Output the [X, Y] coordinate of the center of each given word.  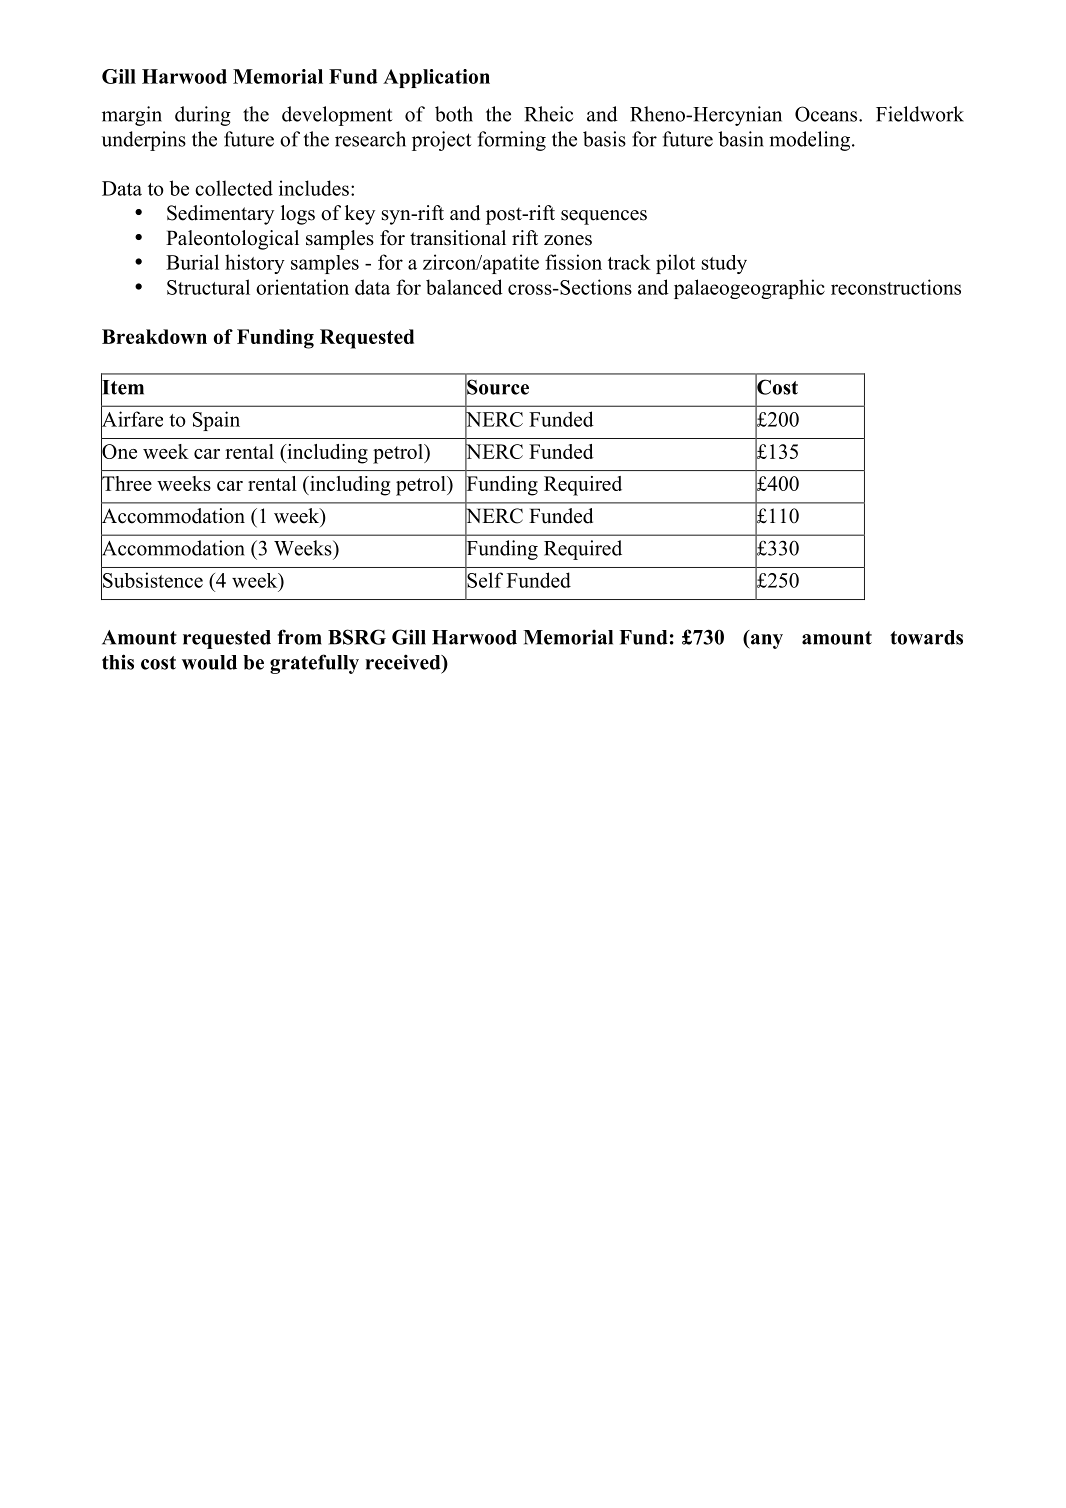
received [404, 662]
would [209, 662]
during [203, 116]
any [765, 641]
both [454, 114]
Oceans [827, 114]
